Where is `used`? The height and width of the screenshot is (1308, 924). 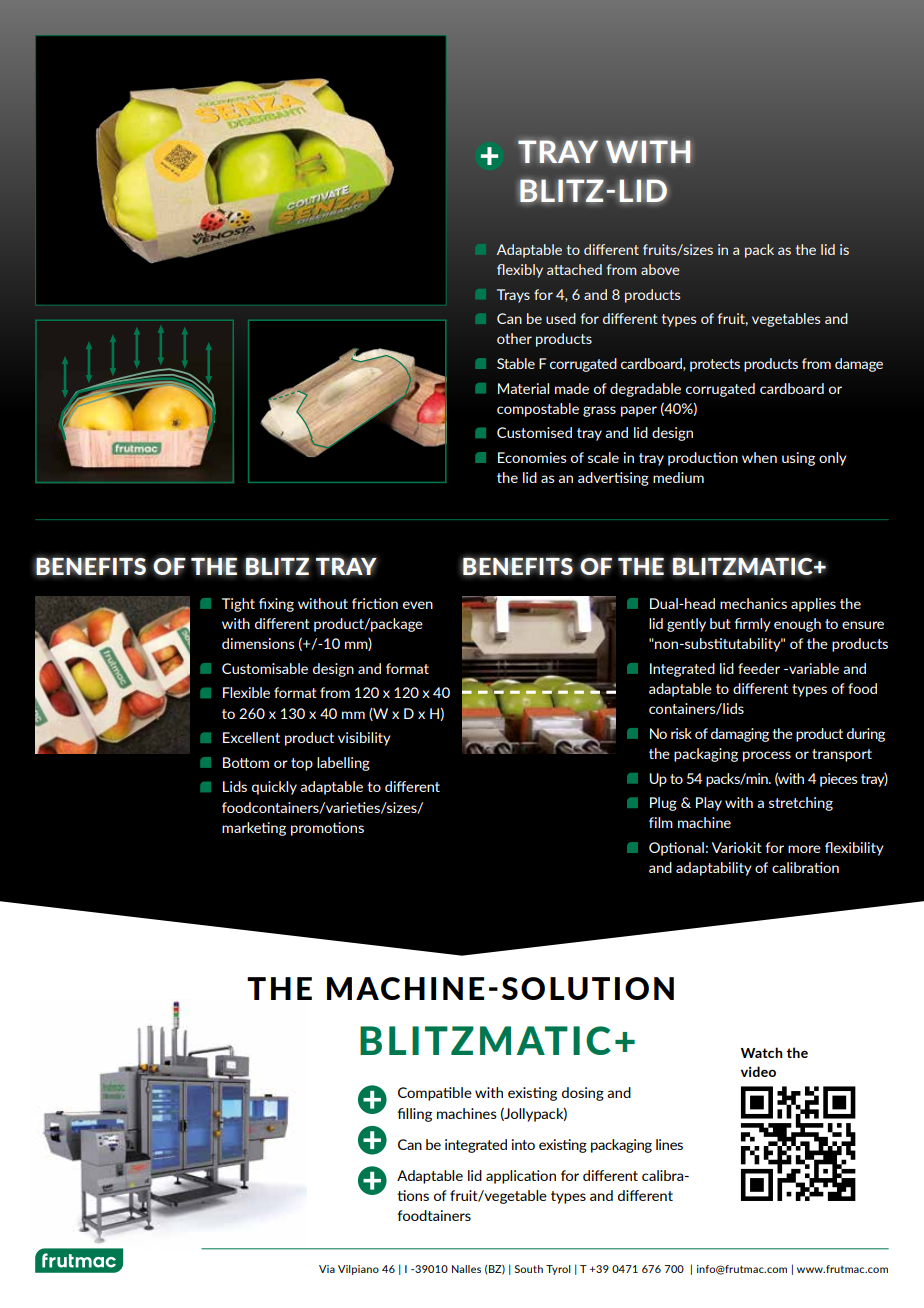 used is located at coordinates (561, 318).
